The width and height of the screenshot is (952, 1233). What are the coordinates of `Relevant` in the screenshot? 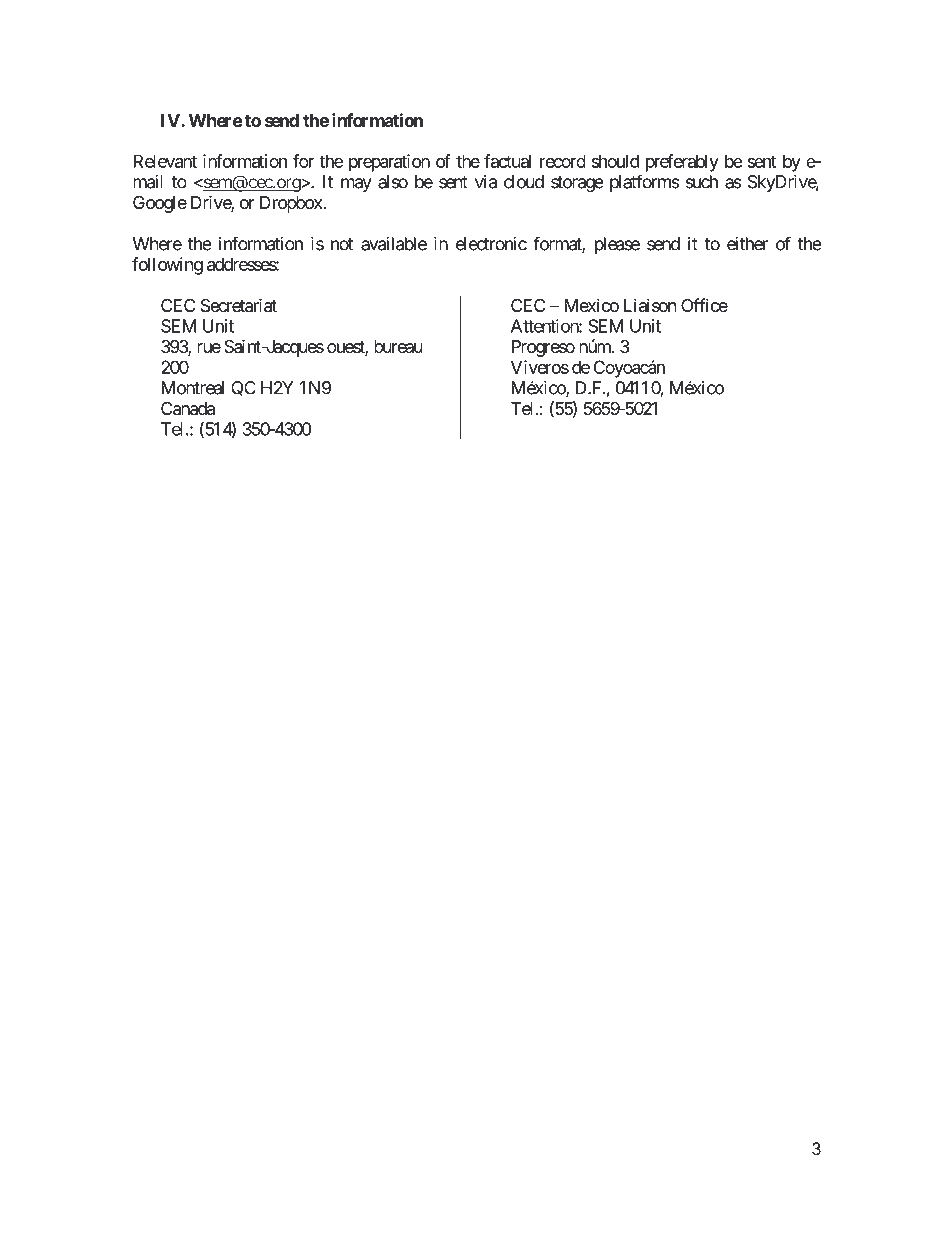 It's located at (165, 161).
